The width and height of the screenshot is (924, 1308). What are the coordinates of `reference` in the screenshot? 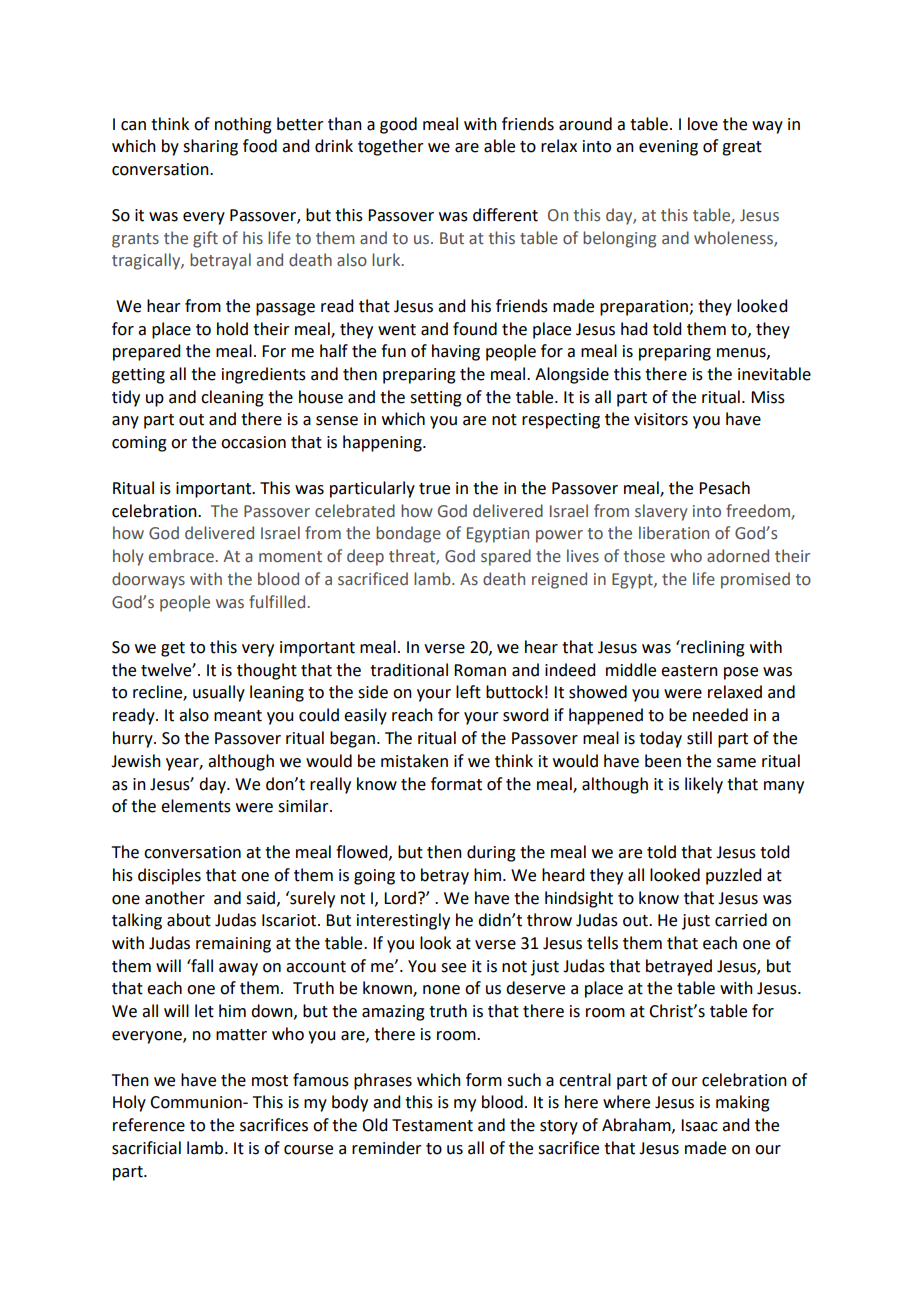 It's located at (149, 1125).
